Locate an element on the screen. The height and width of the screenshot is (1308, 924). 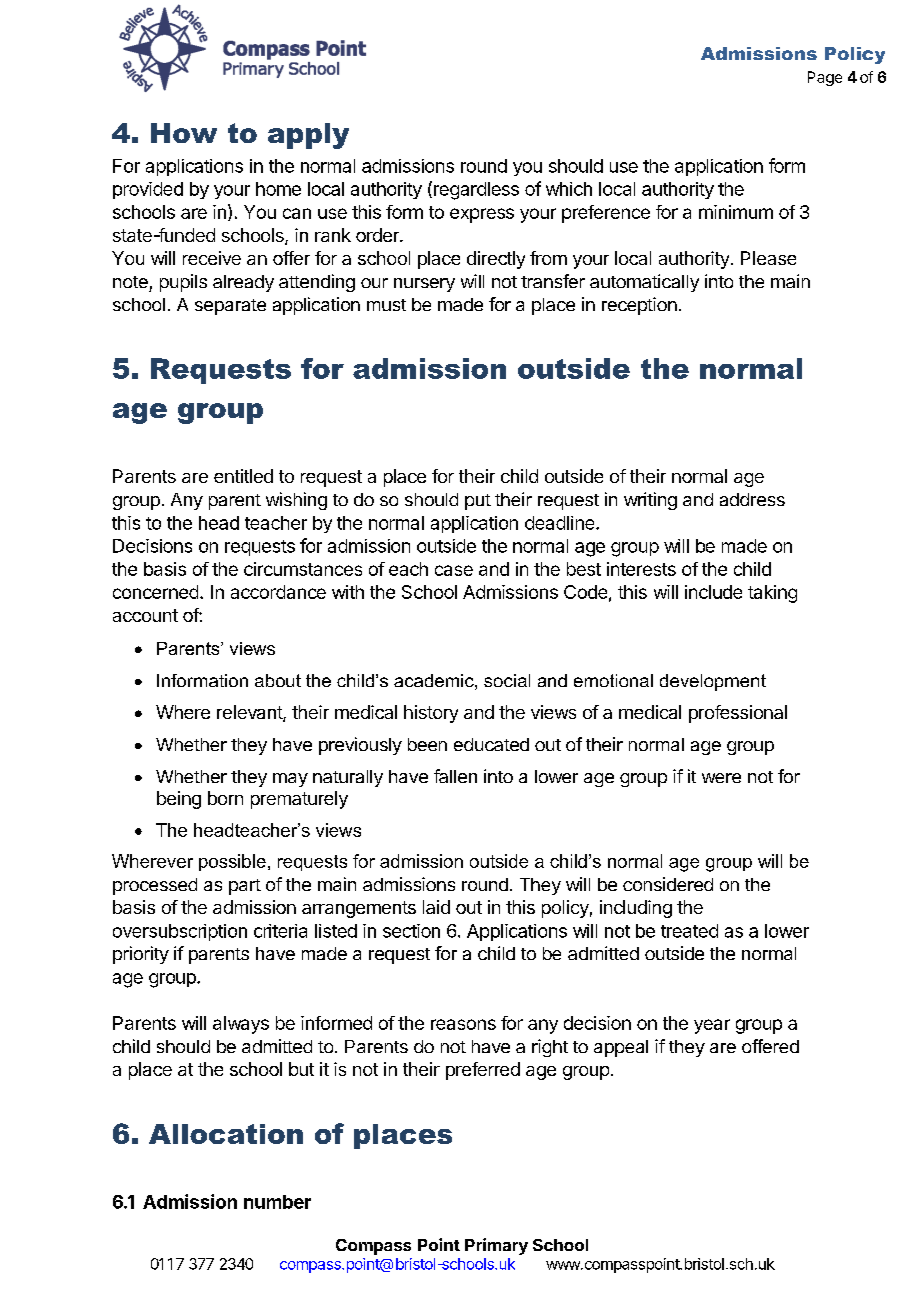
regardless is located at coordinates (475, 190).
